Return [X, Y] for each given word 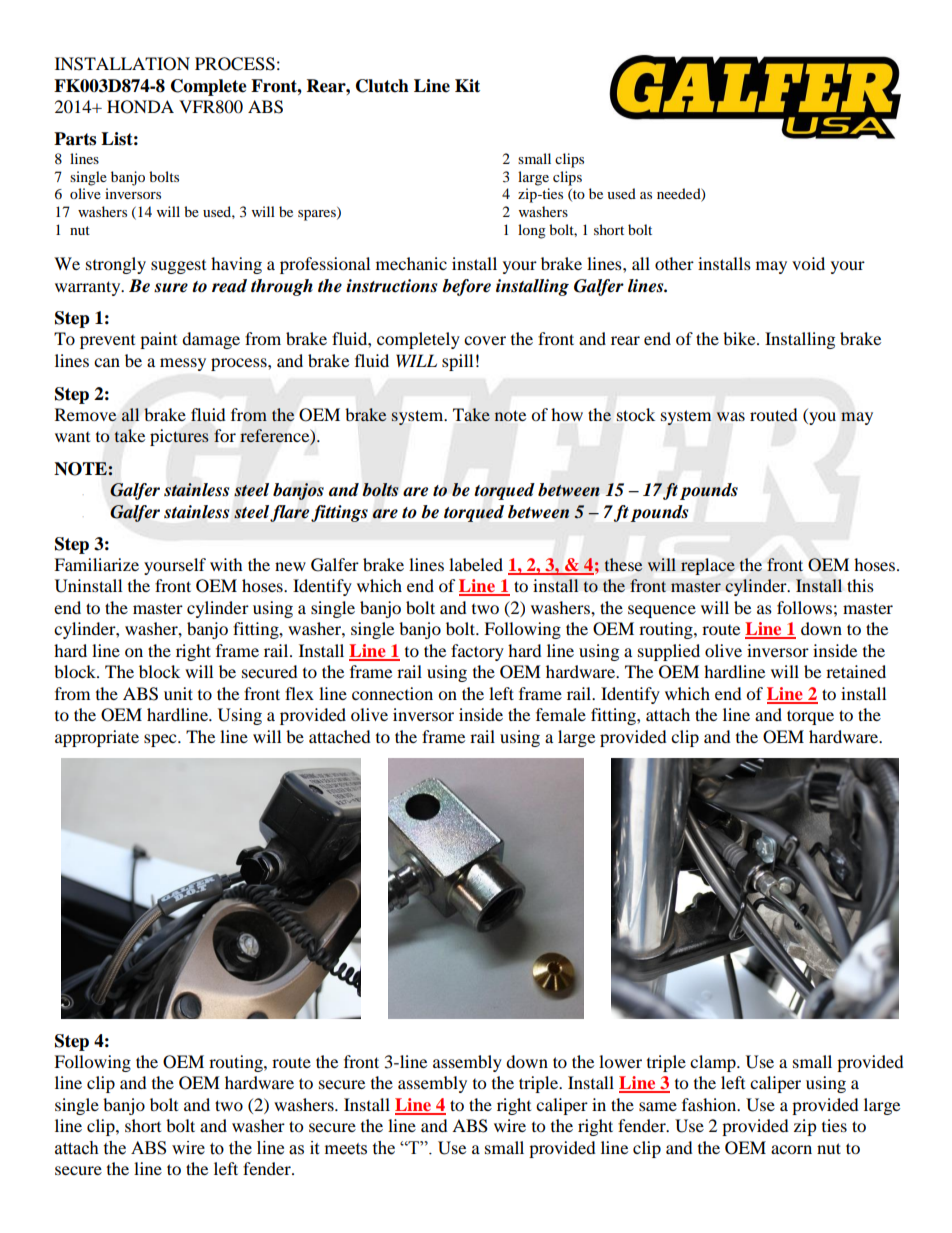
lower [620, 1061]
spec [161, 740]
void [808, 263]
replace [708, 566]
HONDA [140, 107]
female [561, 714]
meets [346, 1149]
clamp [714, 1063]
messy [183, 364]
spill [457, 362]
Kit [467, 86]
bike [740, 338]
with [226, 564]
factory [477, 652]
